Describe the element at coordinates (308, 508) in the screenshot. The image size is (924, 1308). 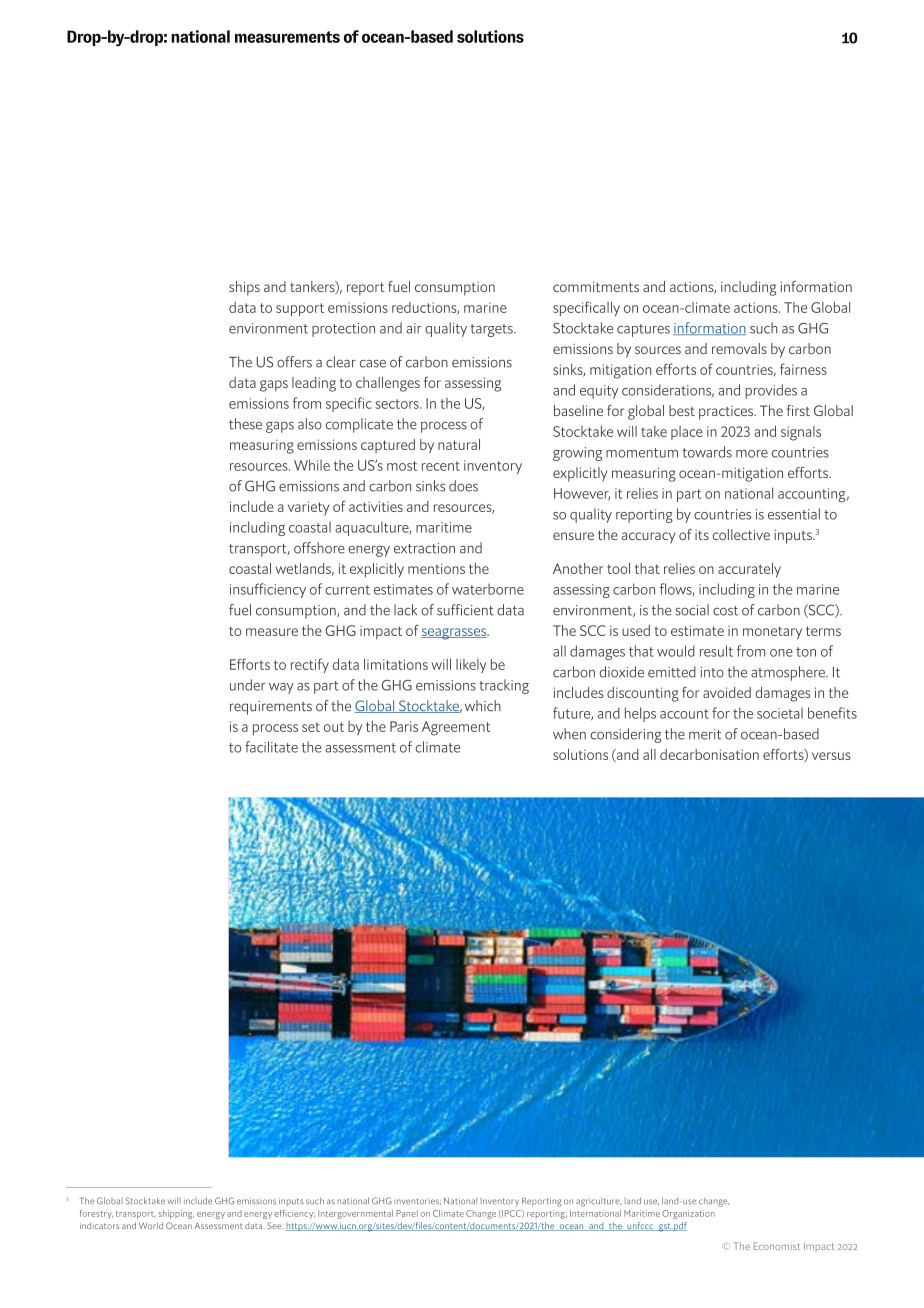
I see `variety` at that location.
